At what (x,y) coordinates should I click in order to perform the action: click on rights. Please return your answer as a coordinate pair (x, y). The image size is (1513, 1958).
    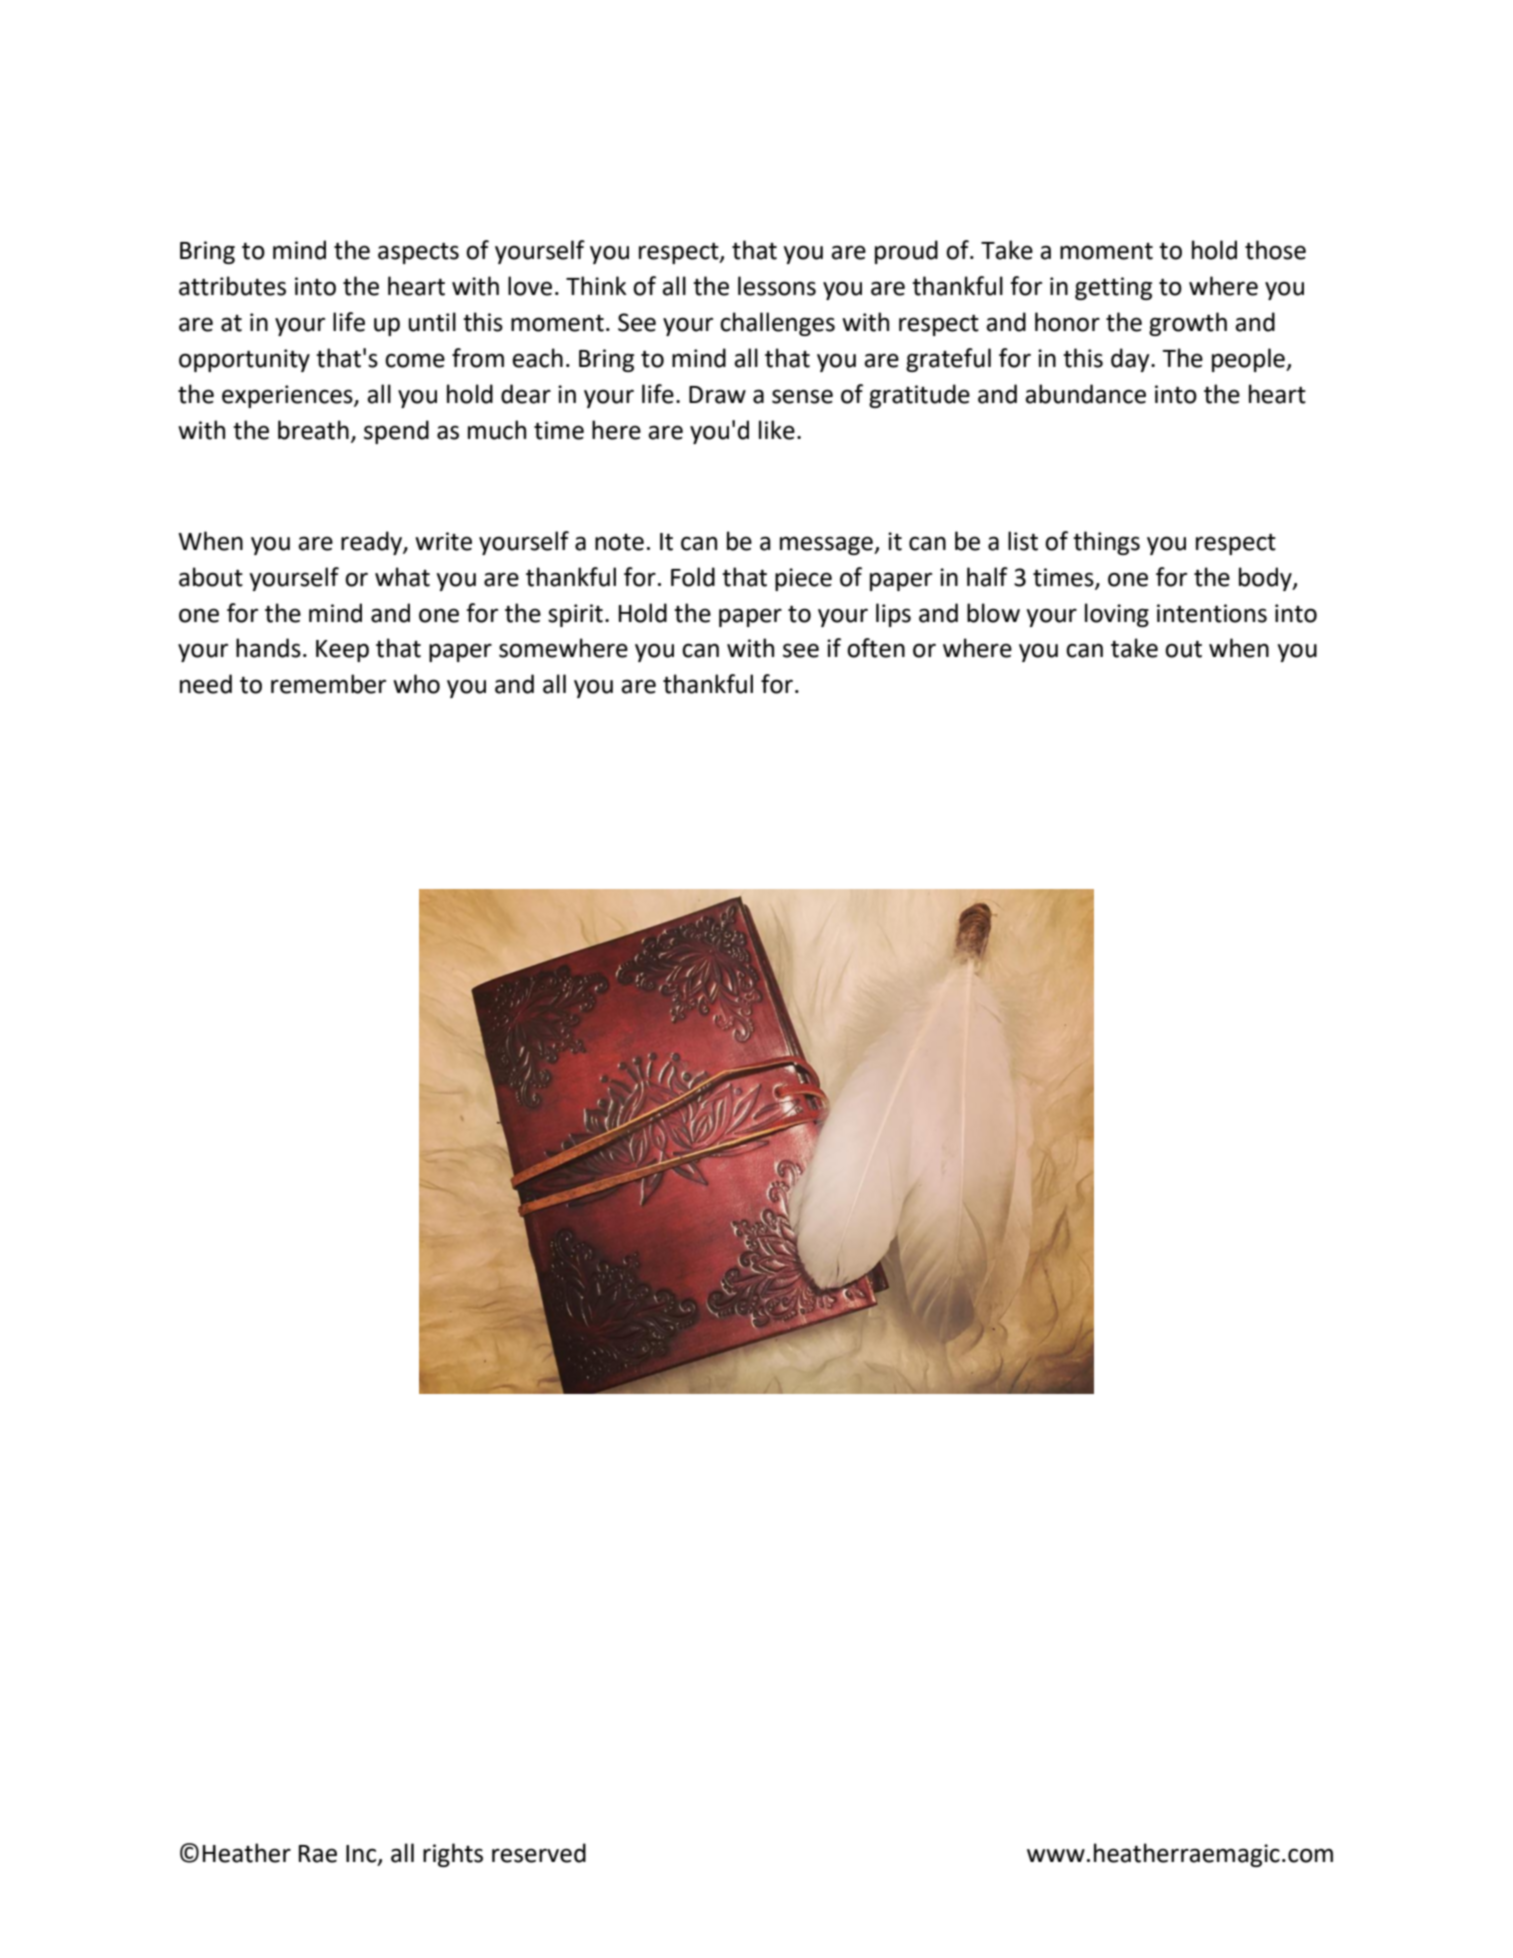
    Looking at the image, I should click on (453, 1855).
